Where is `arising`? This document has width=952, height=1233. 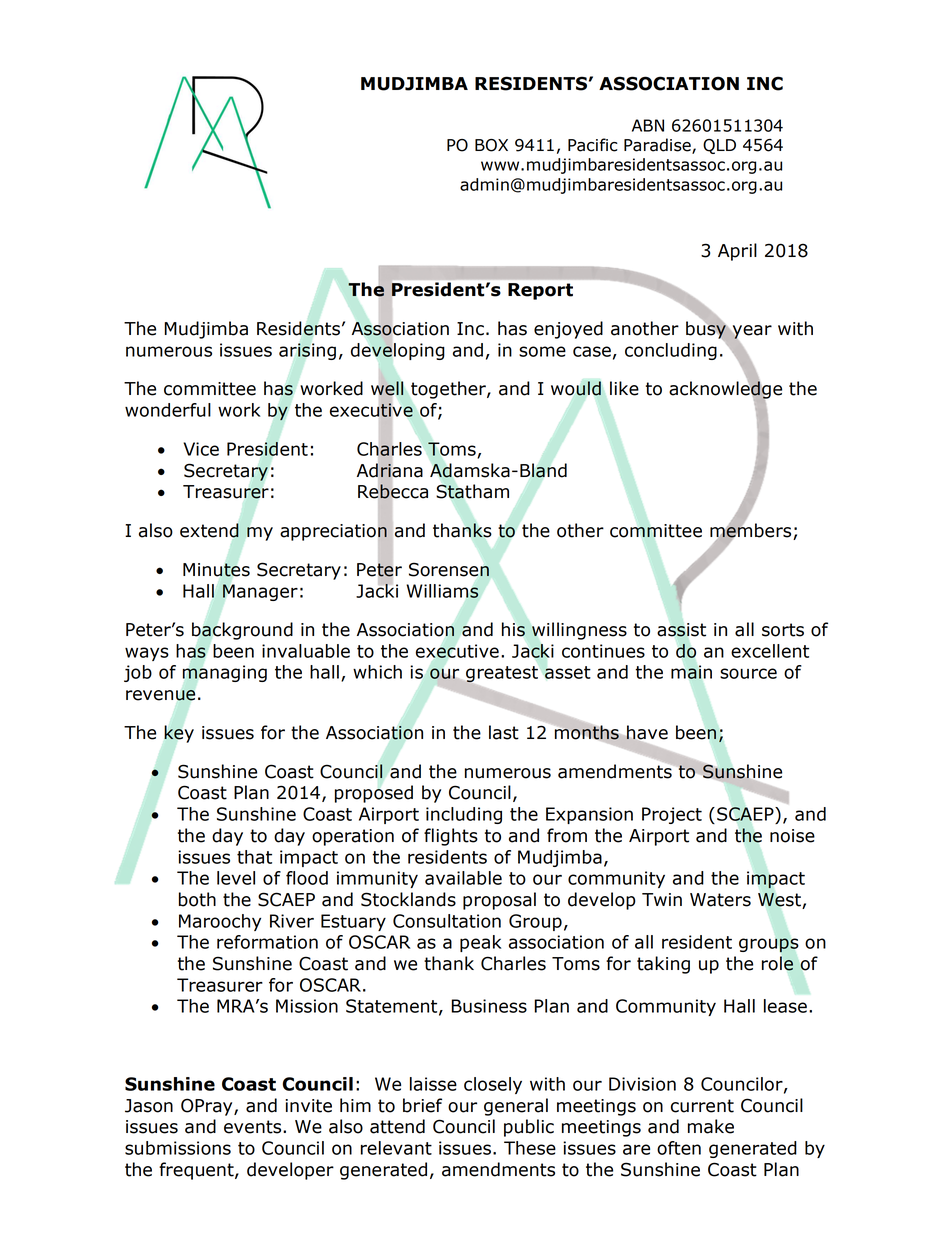 arising is located at coordinates (307, 351).
